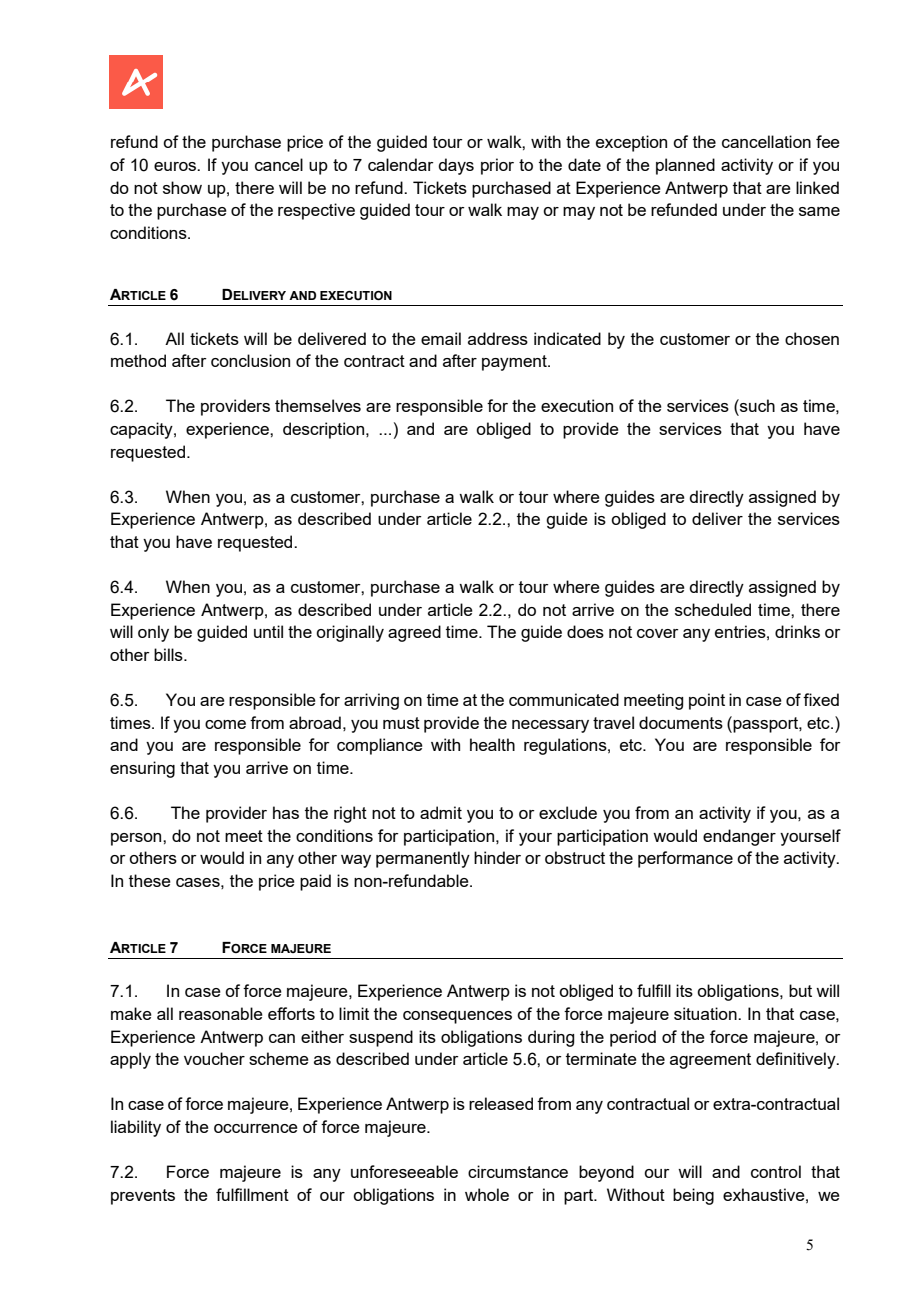 The width and height of the image is (924, 1308). I want to click on prior, so click(497, 166).
